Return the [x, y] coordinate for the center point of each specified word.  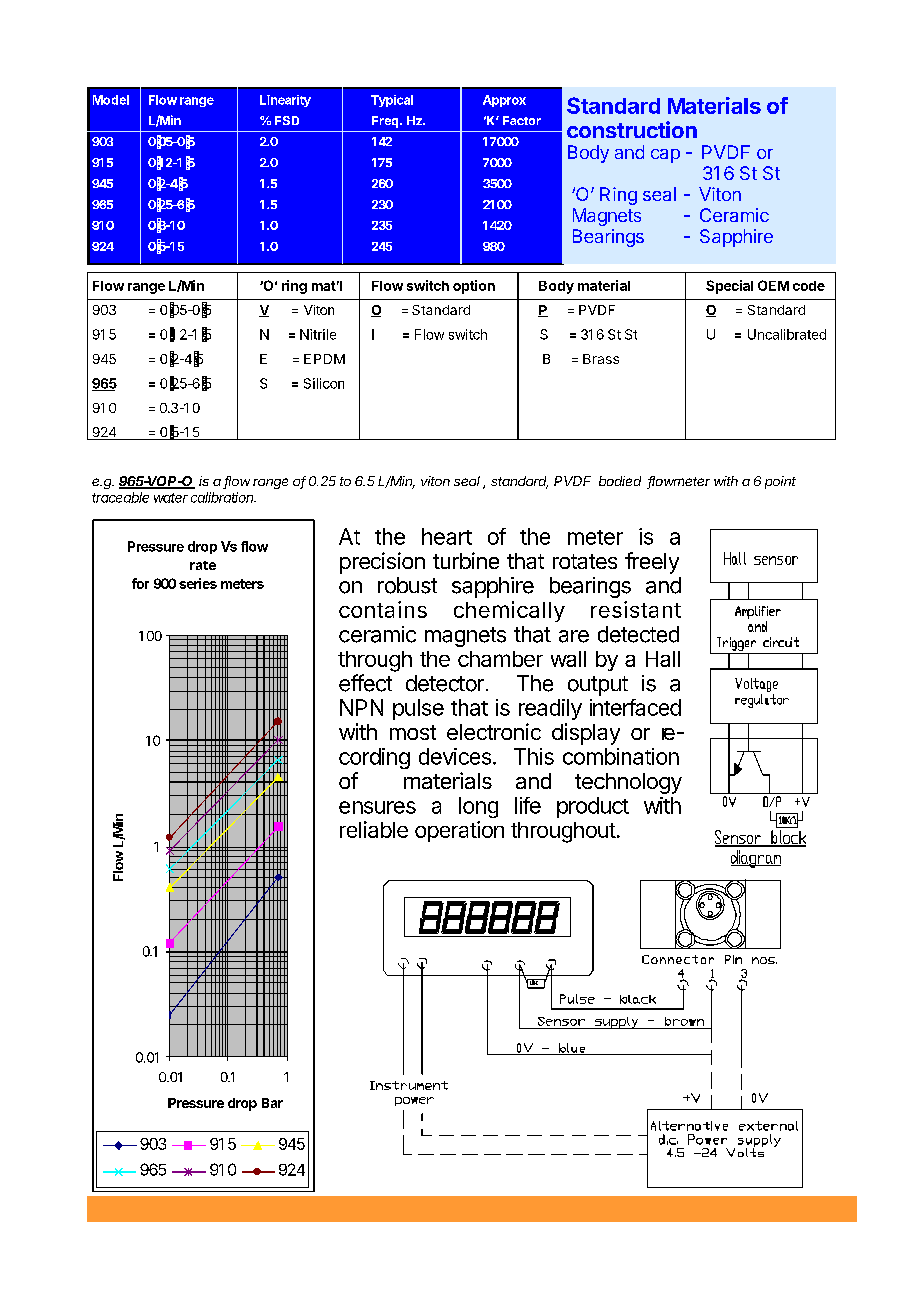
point [780, 482]
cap [665, 156]
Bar [272, 1103]
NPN [361, 707]
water [171, 498]
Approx [504, 101]
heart [447, 536]
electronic [494, 731]
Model [111, 100]
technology [628, 783]
